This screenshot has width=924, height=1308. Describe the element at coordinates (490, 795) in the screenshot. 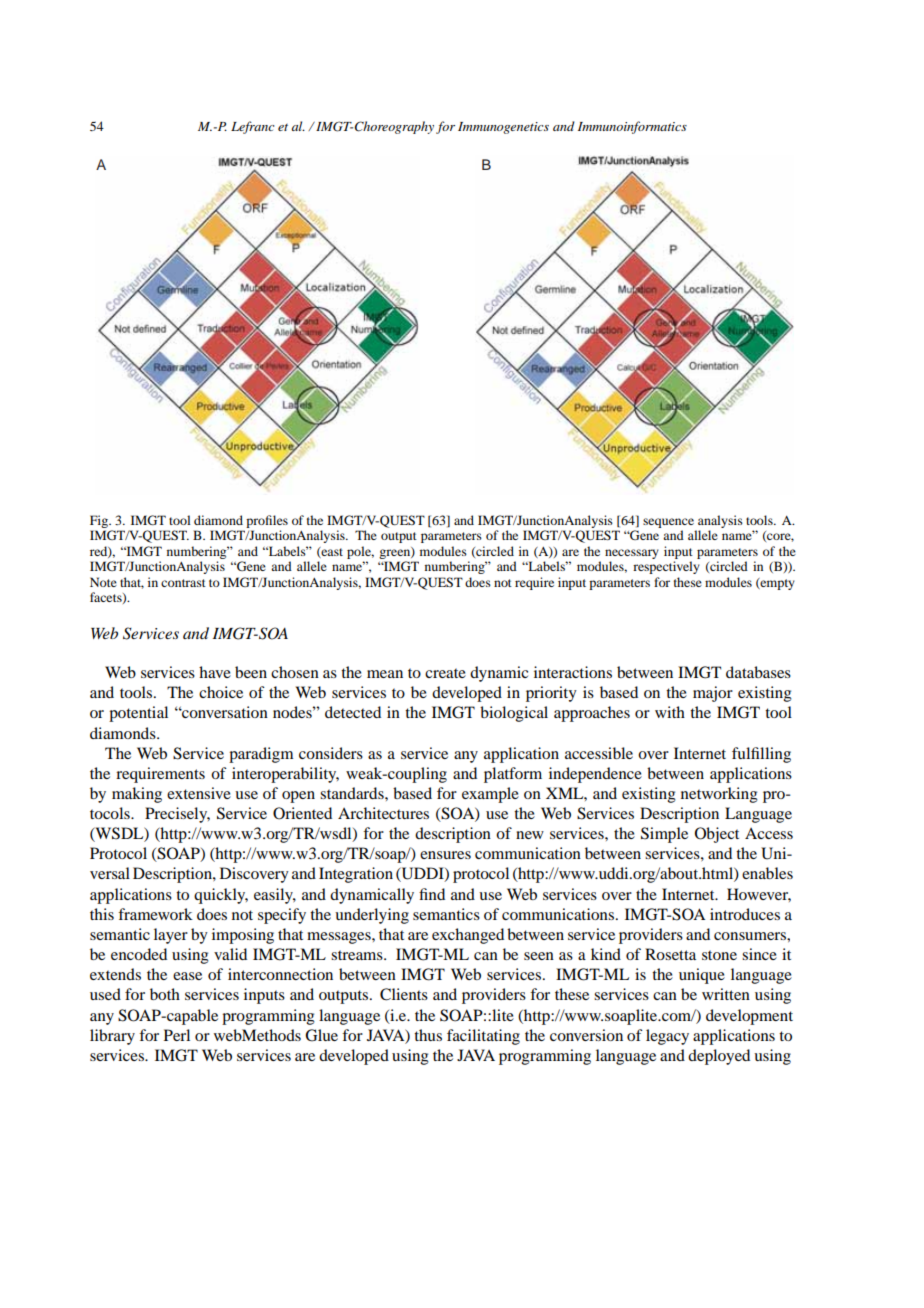

I see `example` at that location.
